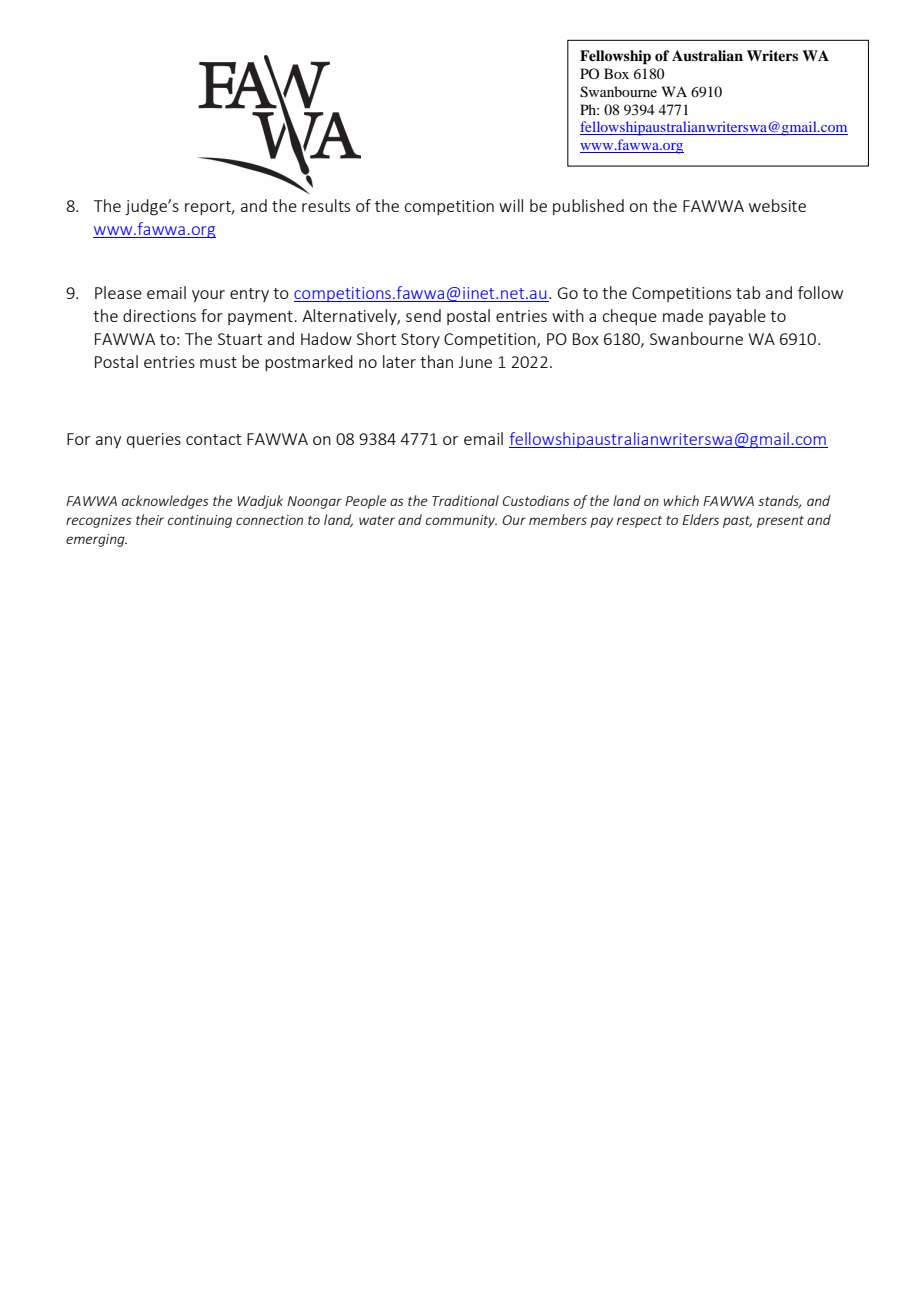 The width and height of the screenshot is (924, 1308). What do you see at coordinates (737, 317) in the screenshot?
I see `payable` at bounding box center [737, 317].
